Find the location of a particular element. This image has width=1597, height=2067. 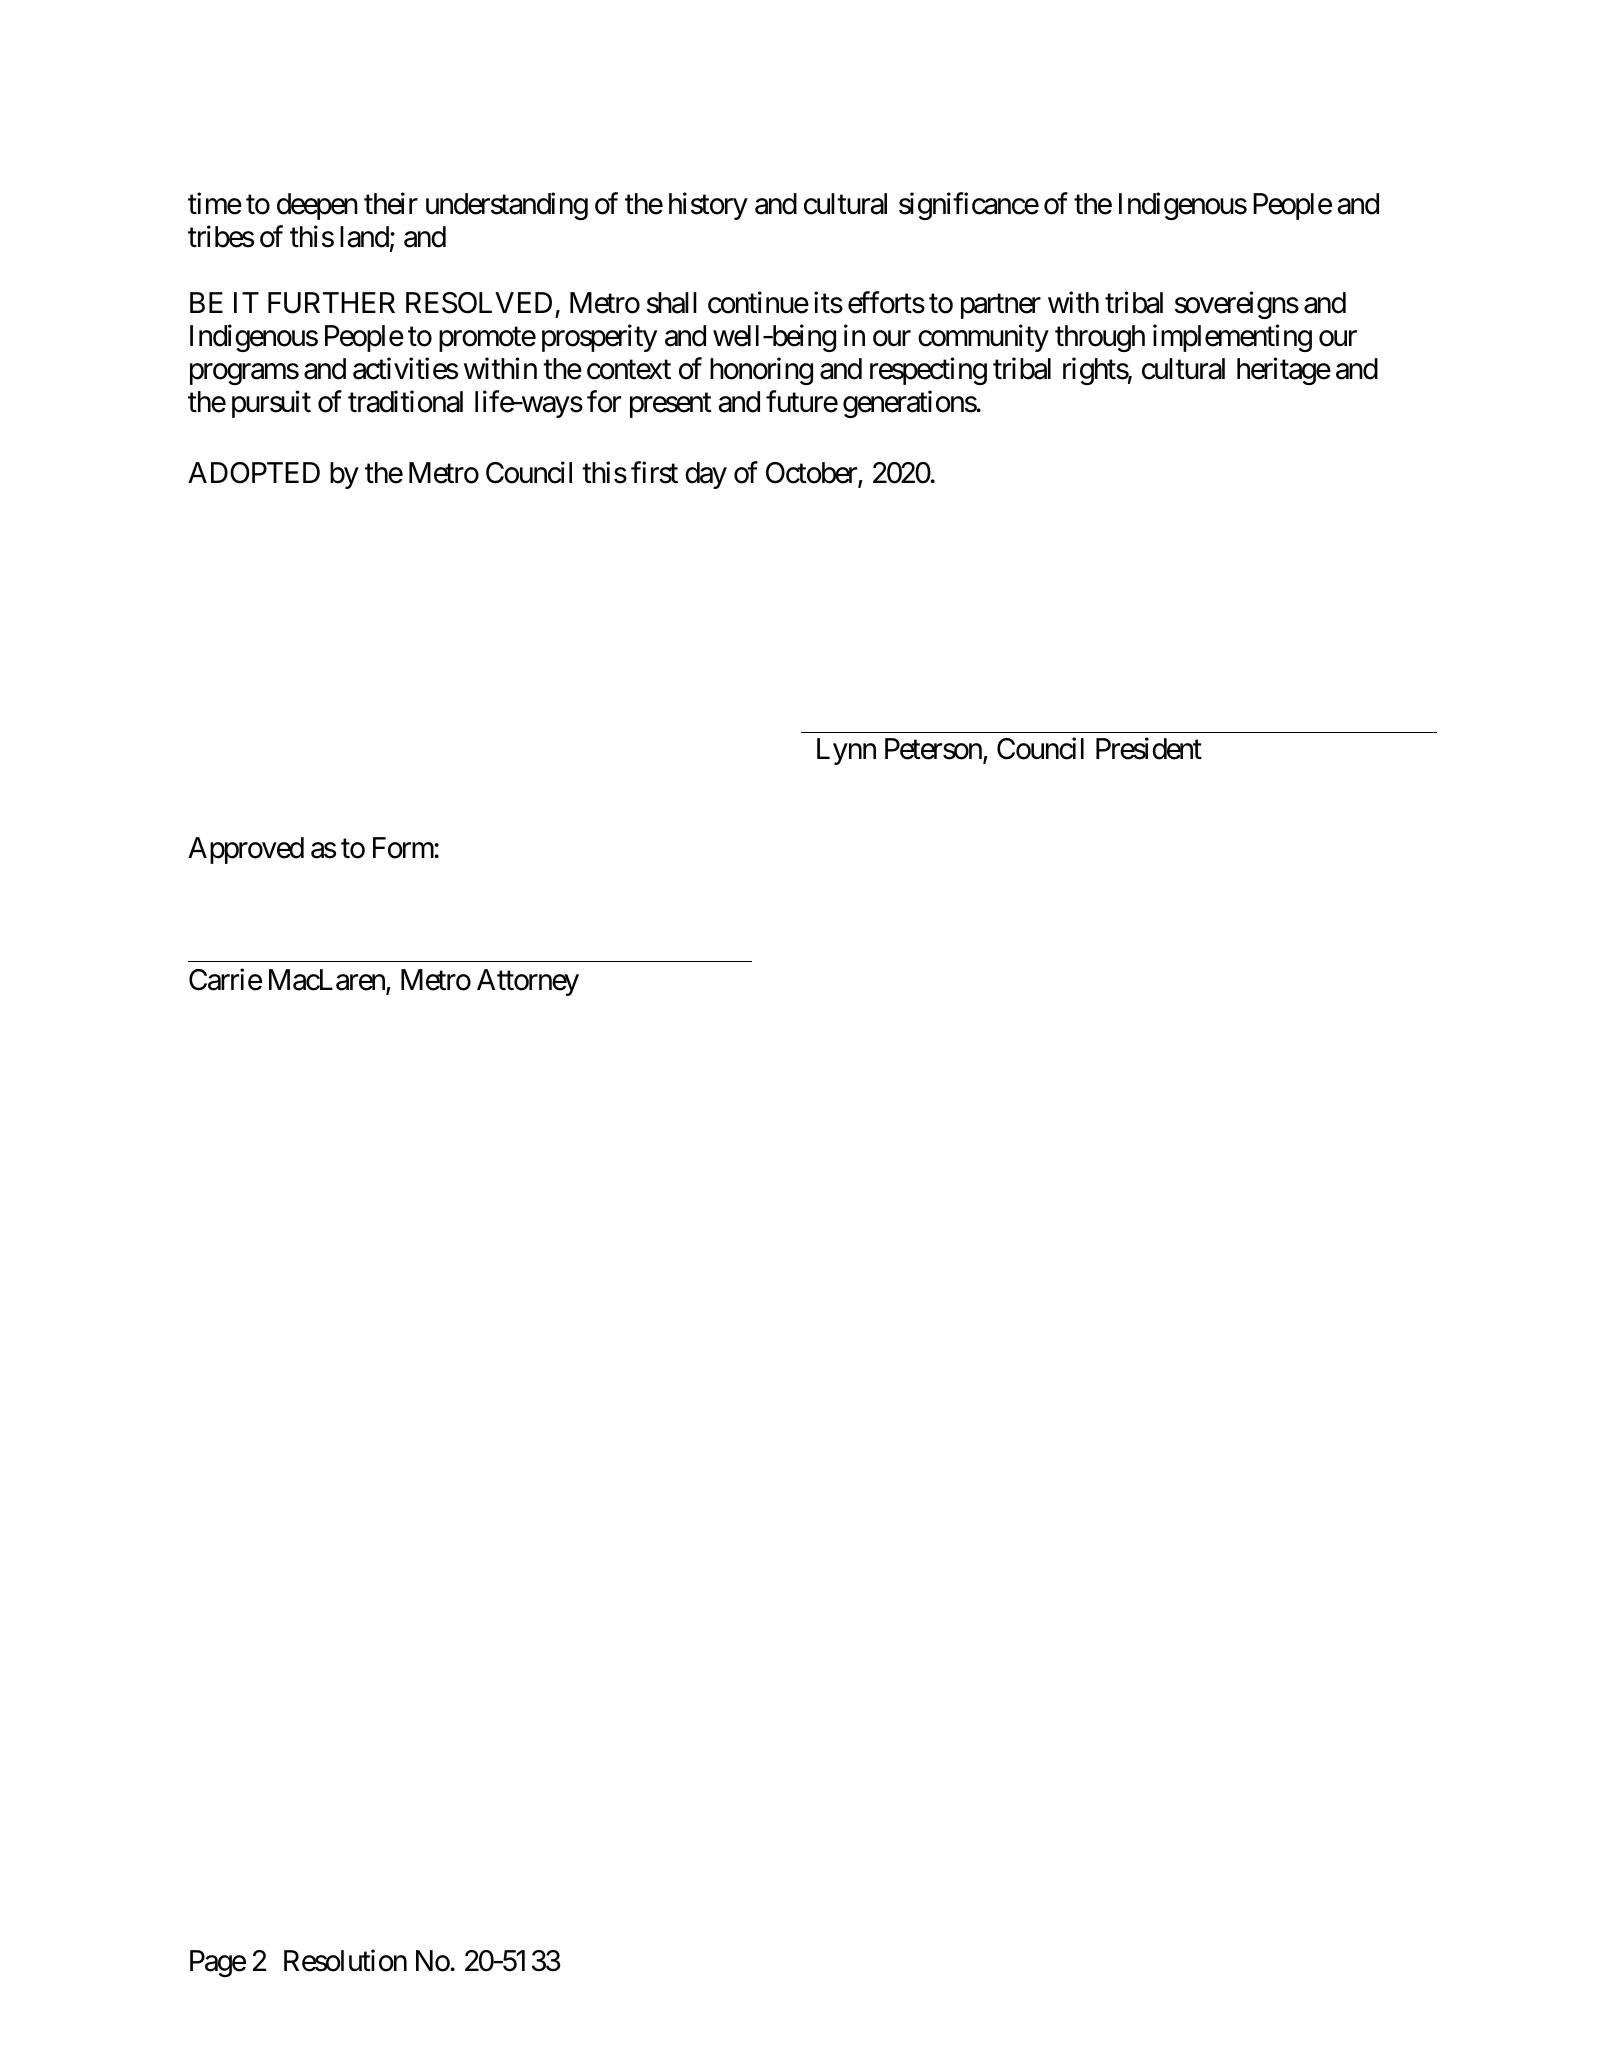

President is located at coordinates (1149, 748).
